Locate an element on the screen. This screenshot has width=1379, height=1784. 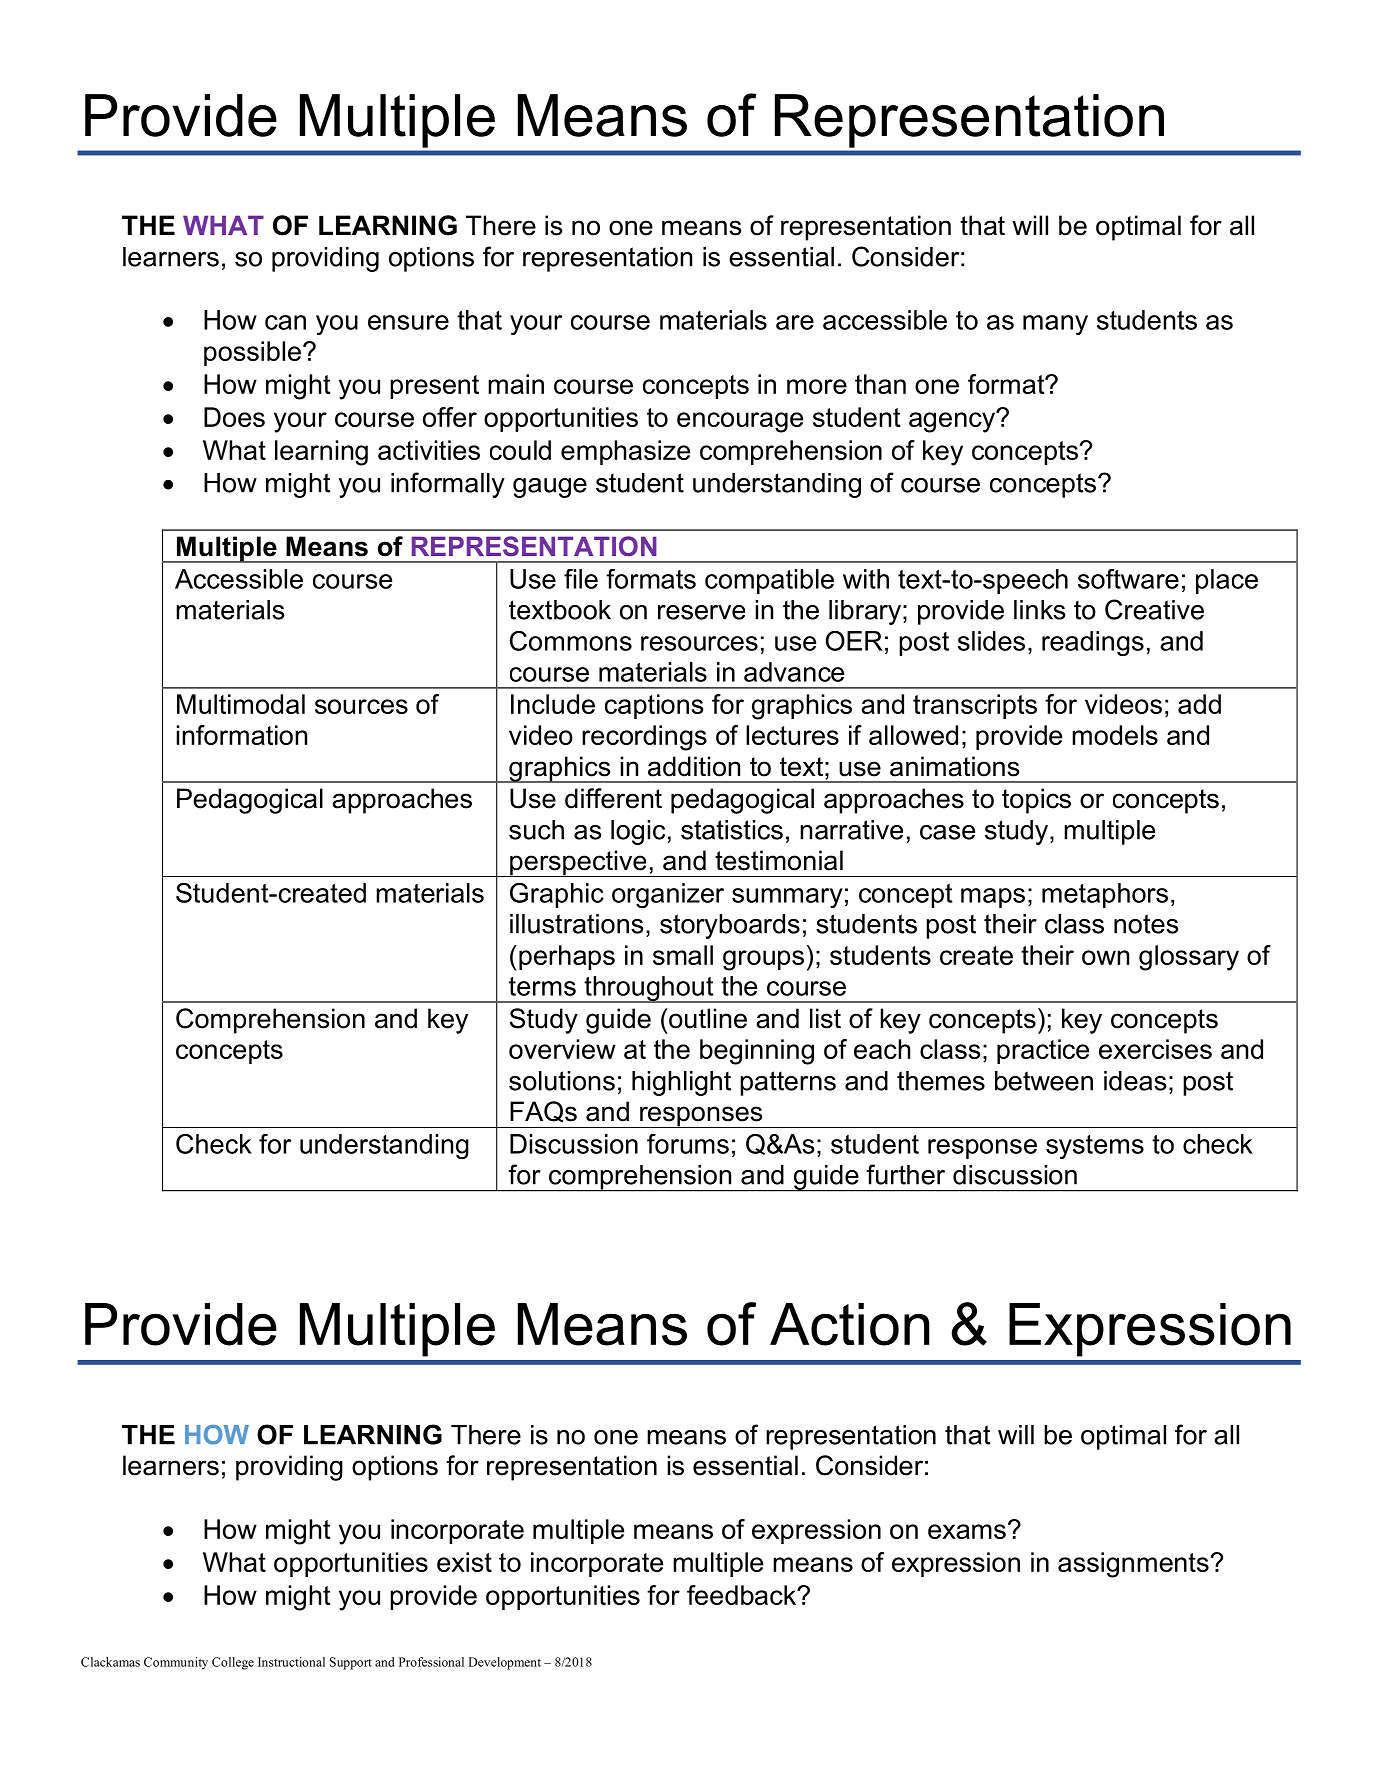
Instructional is located at coordinates (291, 1662).
